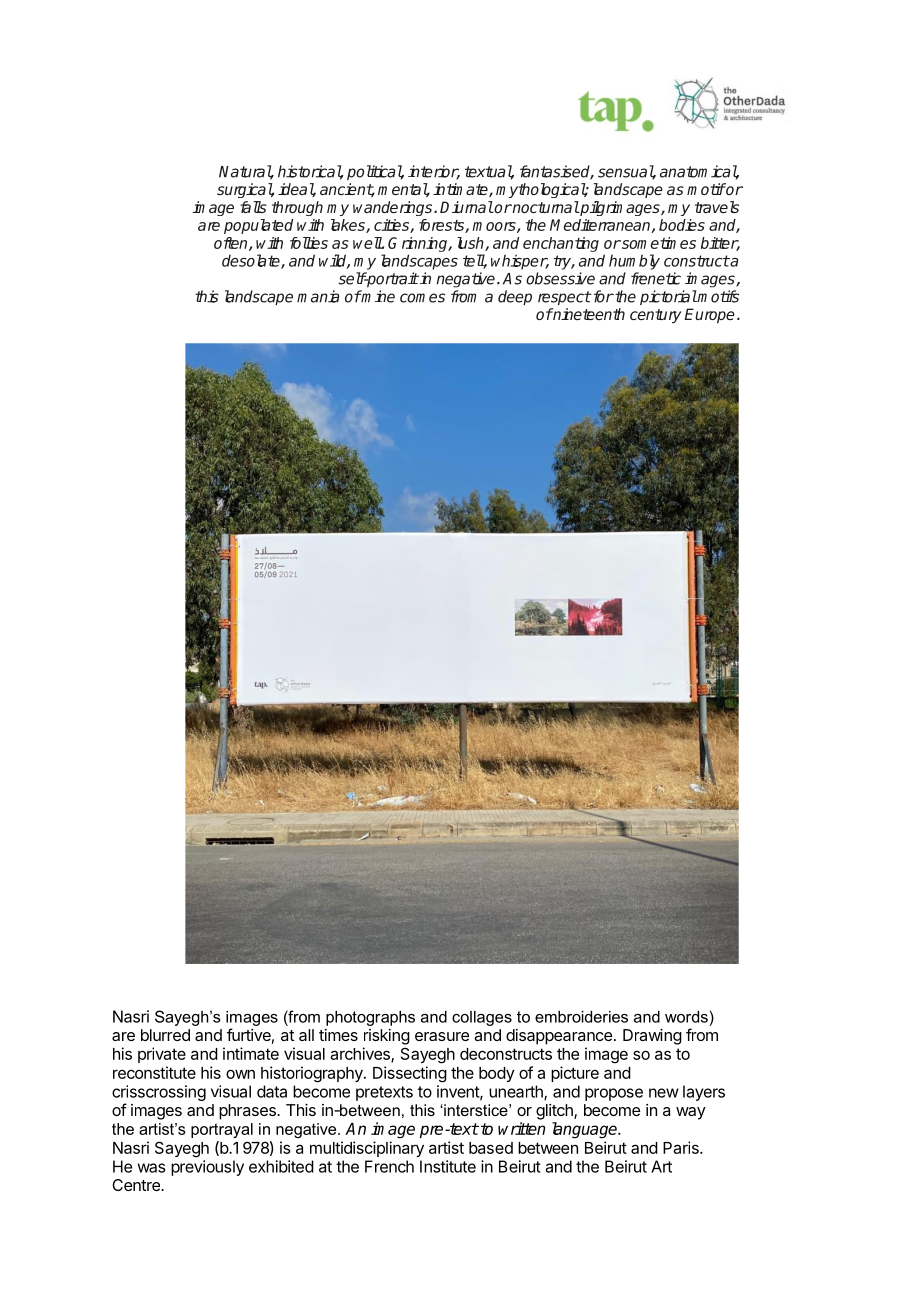 Image resolution: width=924 pixels, height=1308 pixels. I want to click on humbly, so click(634, 262).
